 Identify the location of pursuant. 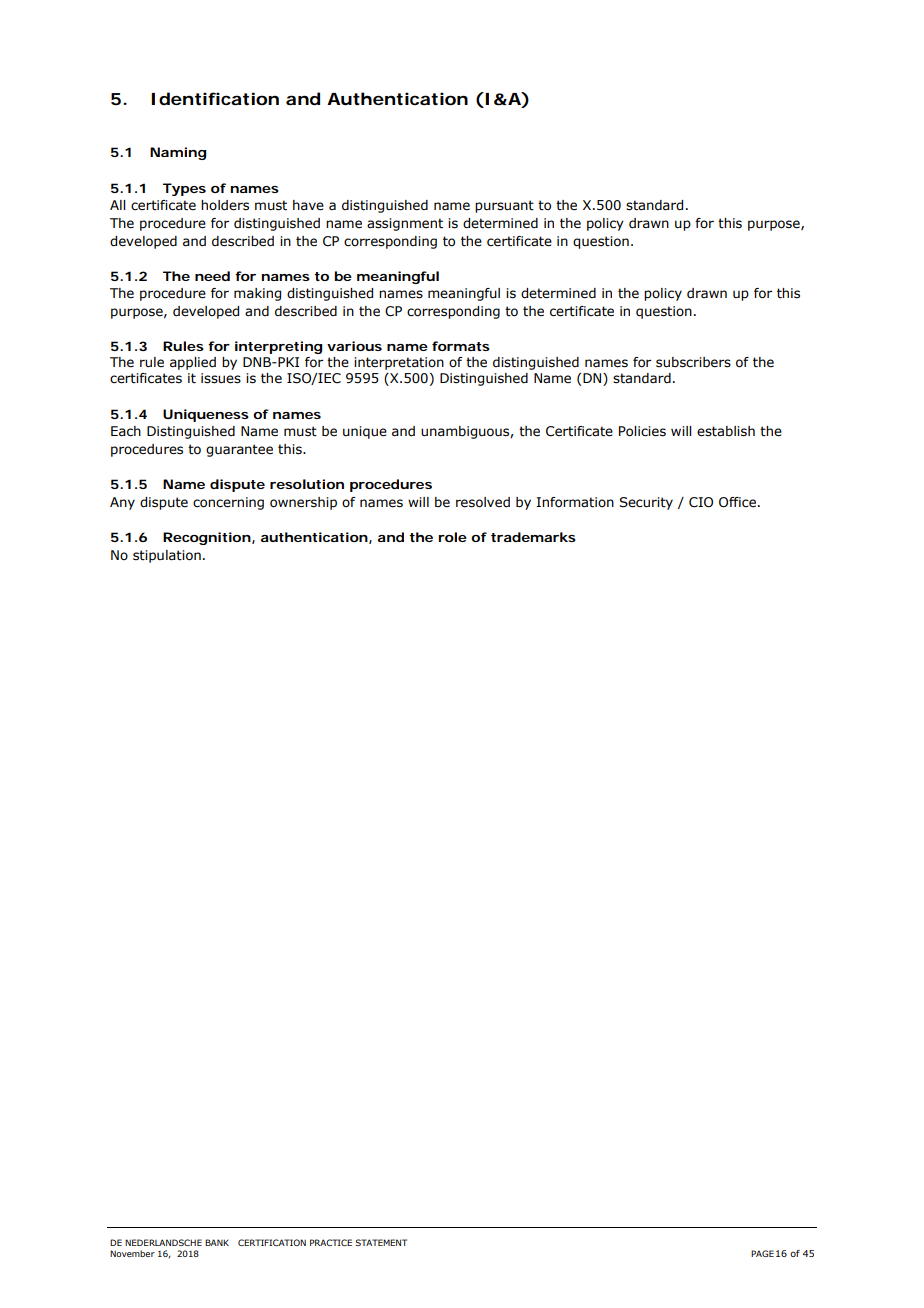
(504, 206).
